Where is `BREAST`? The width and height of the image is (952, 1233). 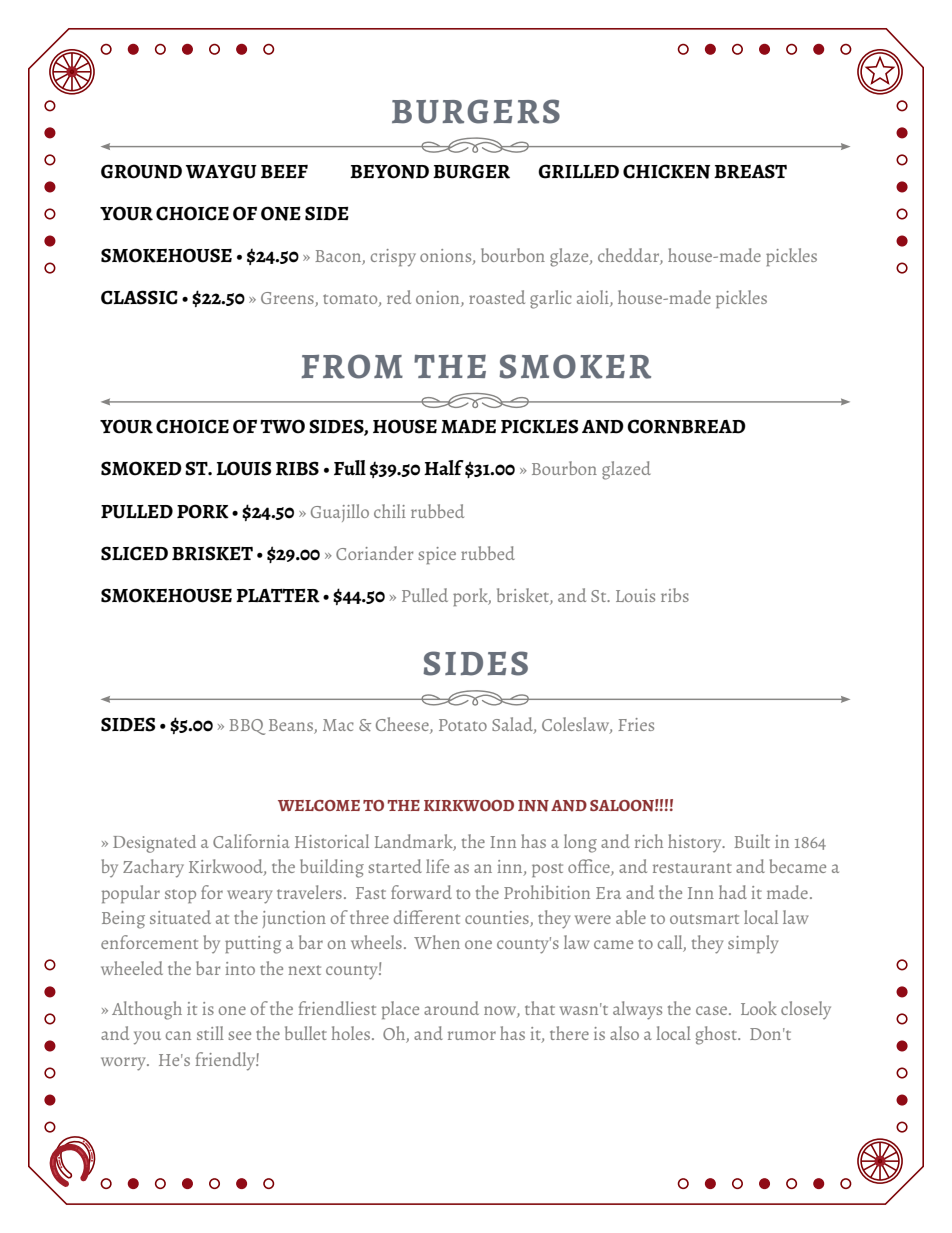 BREAST is located at coordinates (750, 171).
